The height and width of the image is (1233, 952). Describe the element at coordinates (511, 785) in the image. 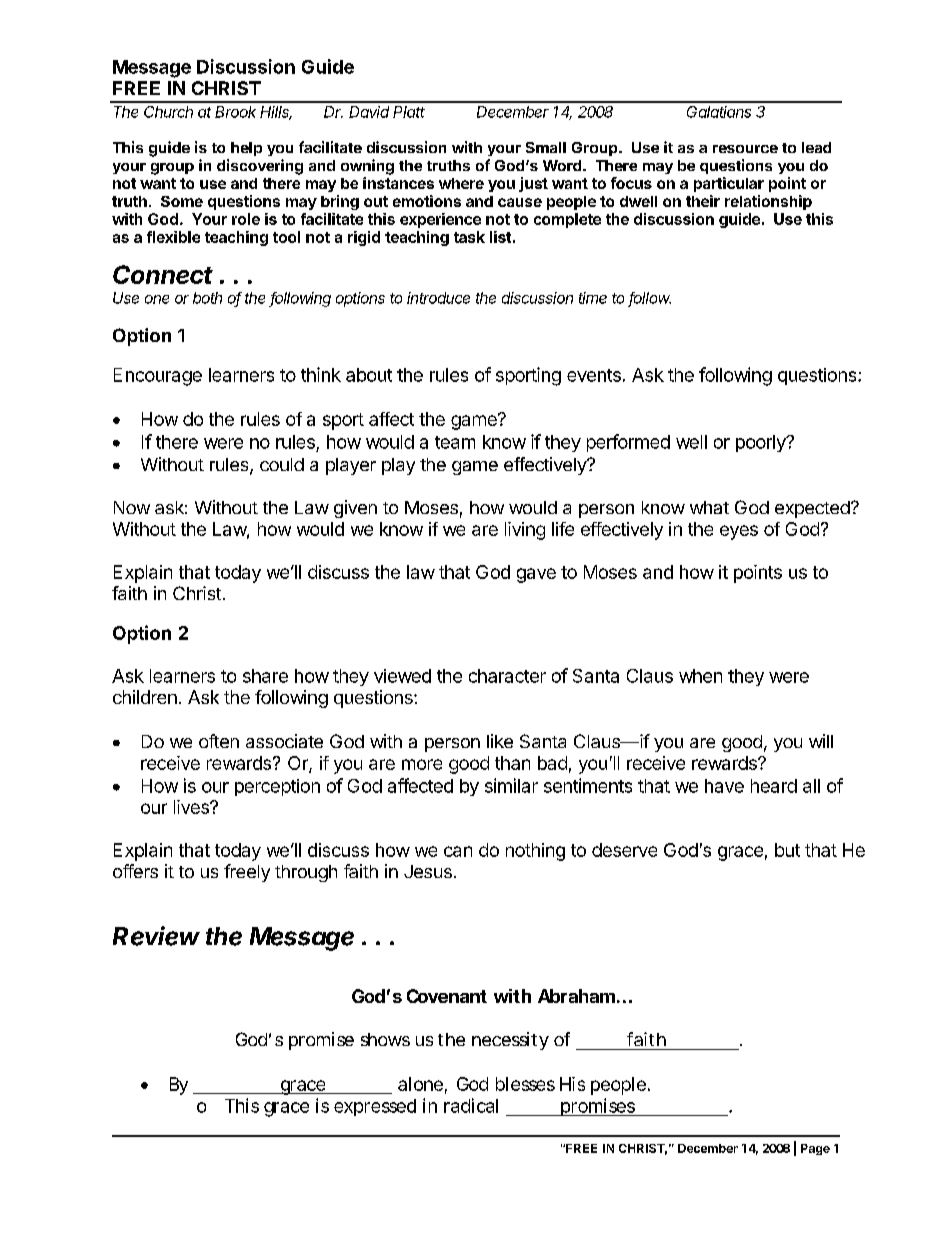

I see `similar` at that location.
